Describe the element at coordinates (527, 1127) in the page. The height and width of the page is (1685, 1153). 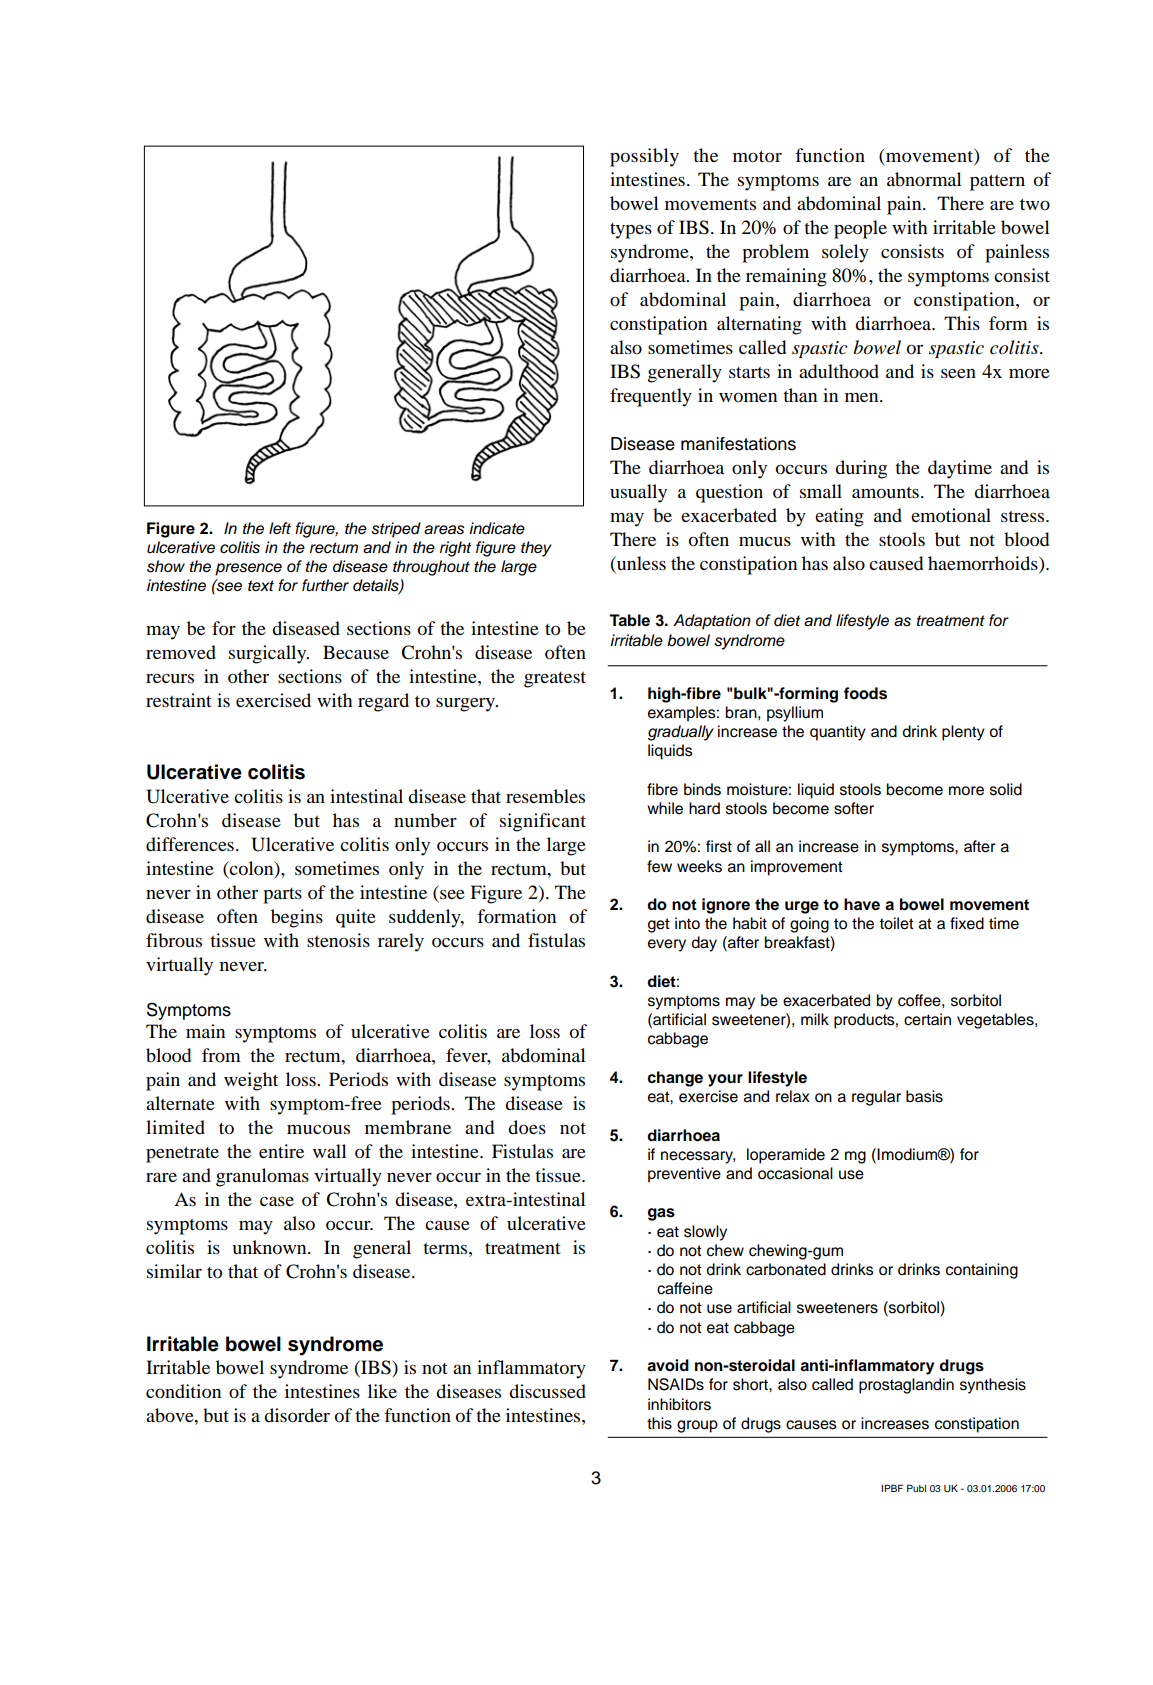
I see `does` at that location.
